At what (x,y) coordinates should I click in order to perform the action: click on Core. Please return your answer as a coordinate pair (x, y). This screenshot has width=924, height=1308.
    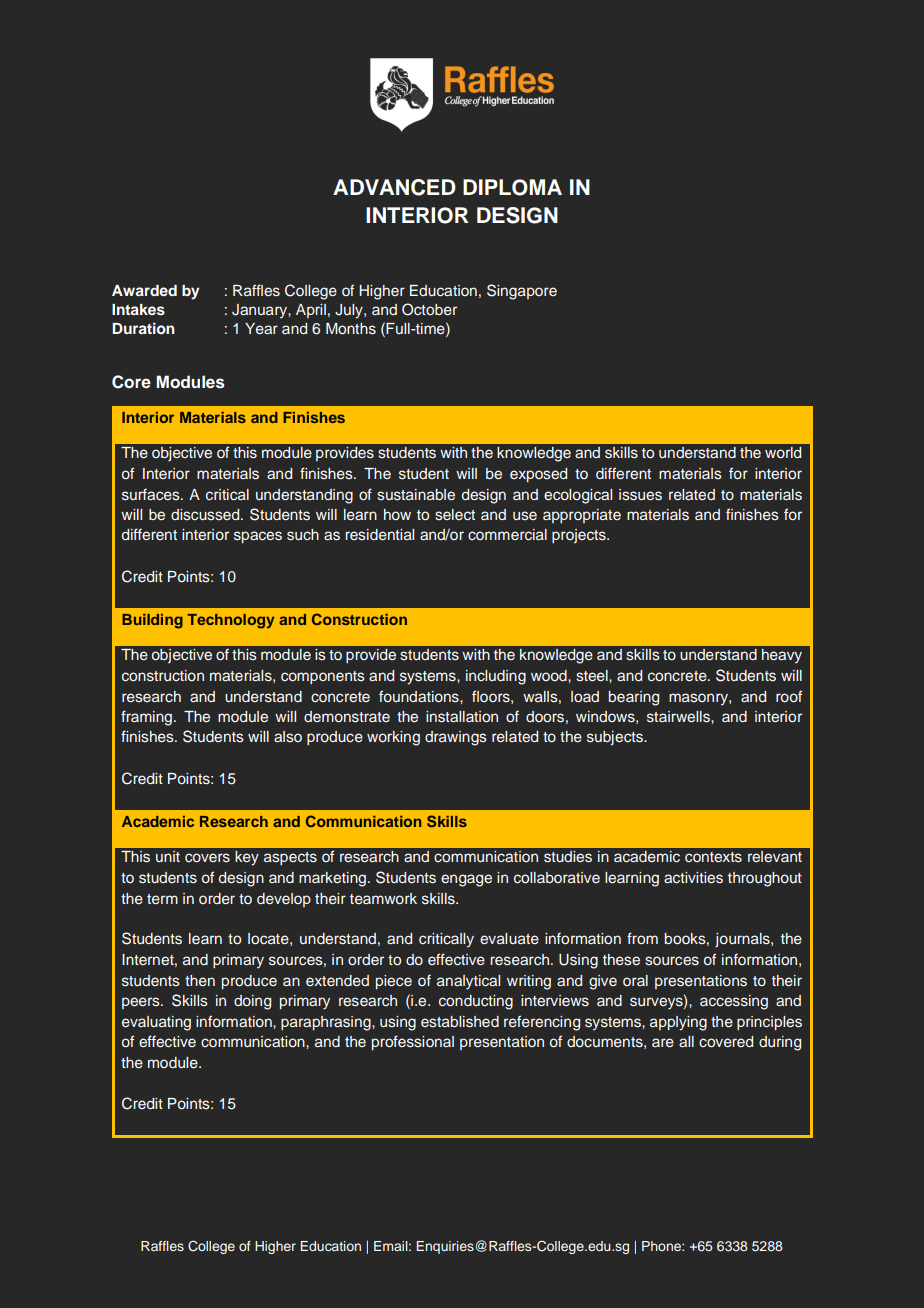
    Looking at the image, I should click on (131, 382).
